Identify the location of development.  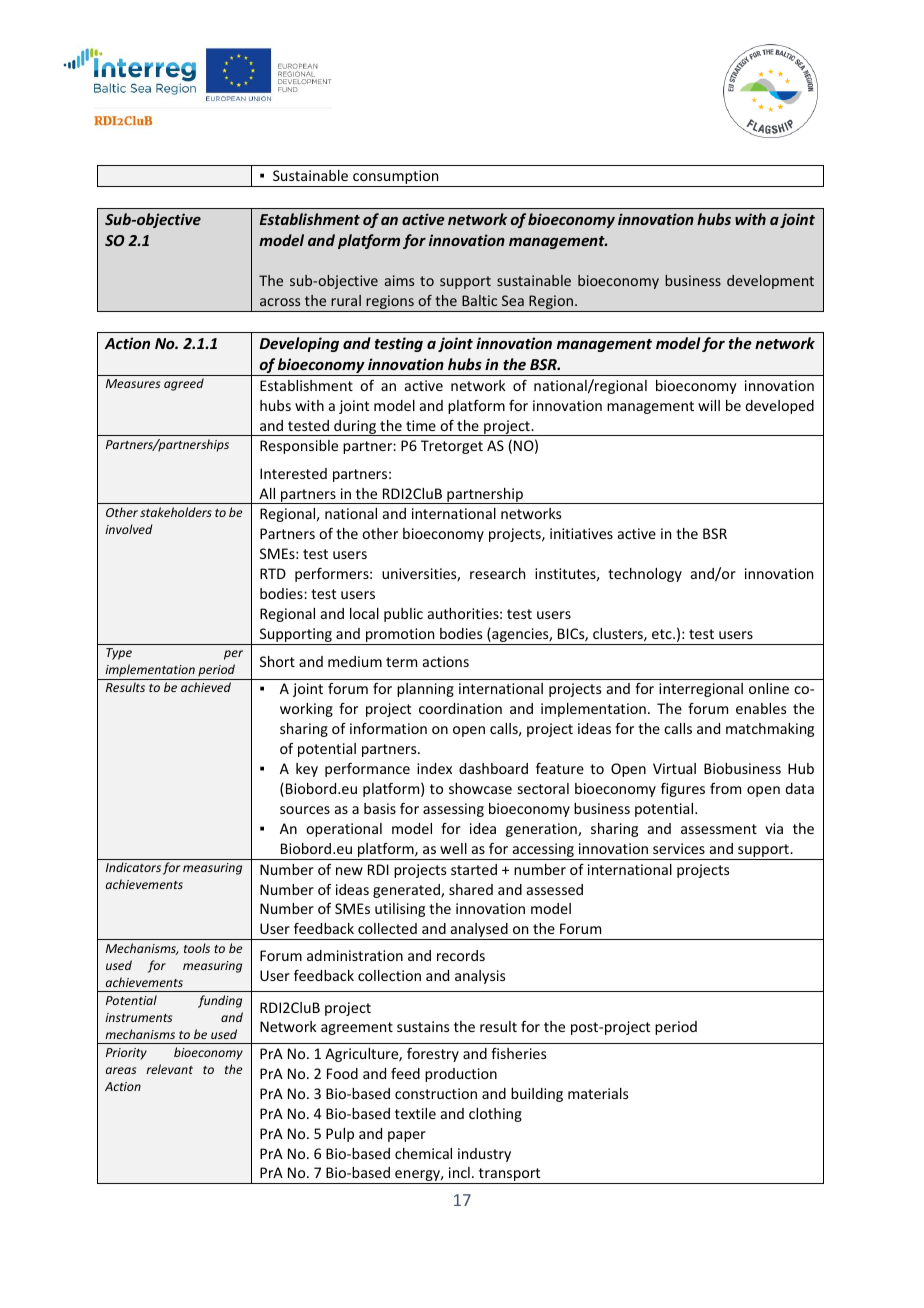
(770, 282).
